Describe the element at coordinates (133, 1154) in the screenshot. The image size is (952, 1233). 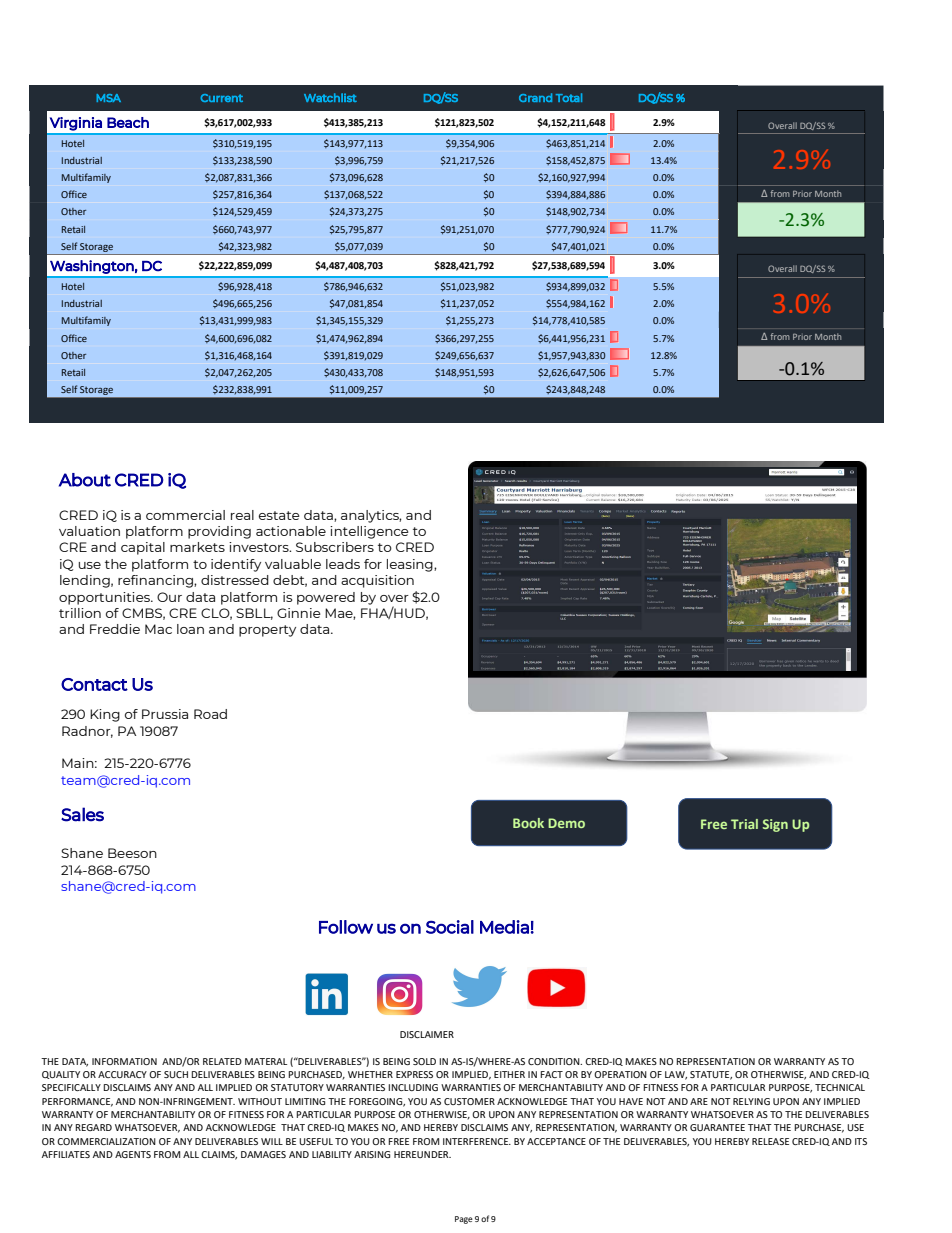
I see `AGENTS` at that location.
